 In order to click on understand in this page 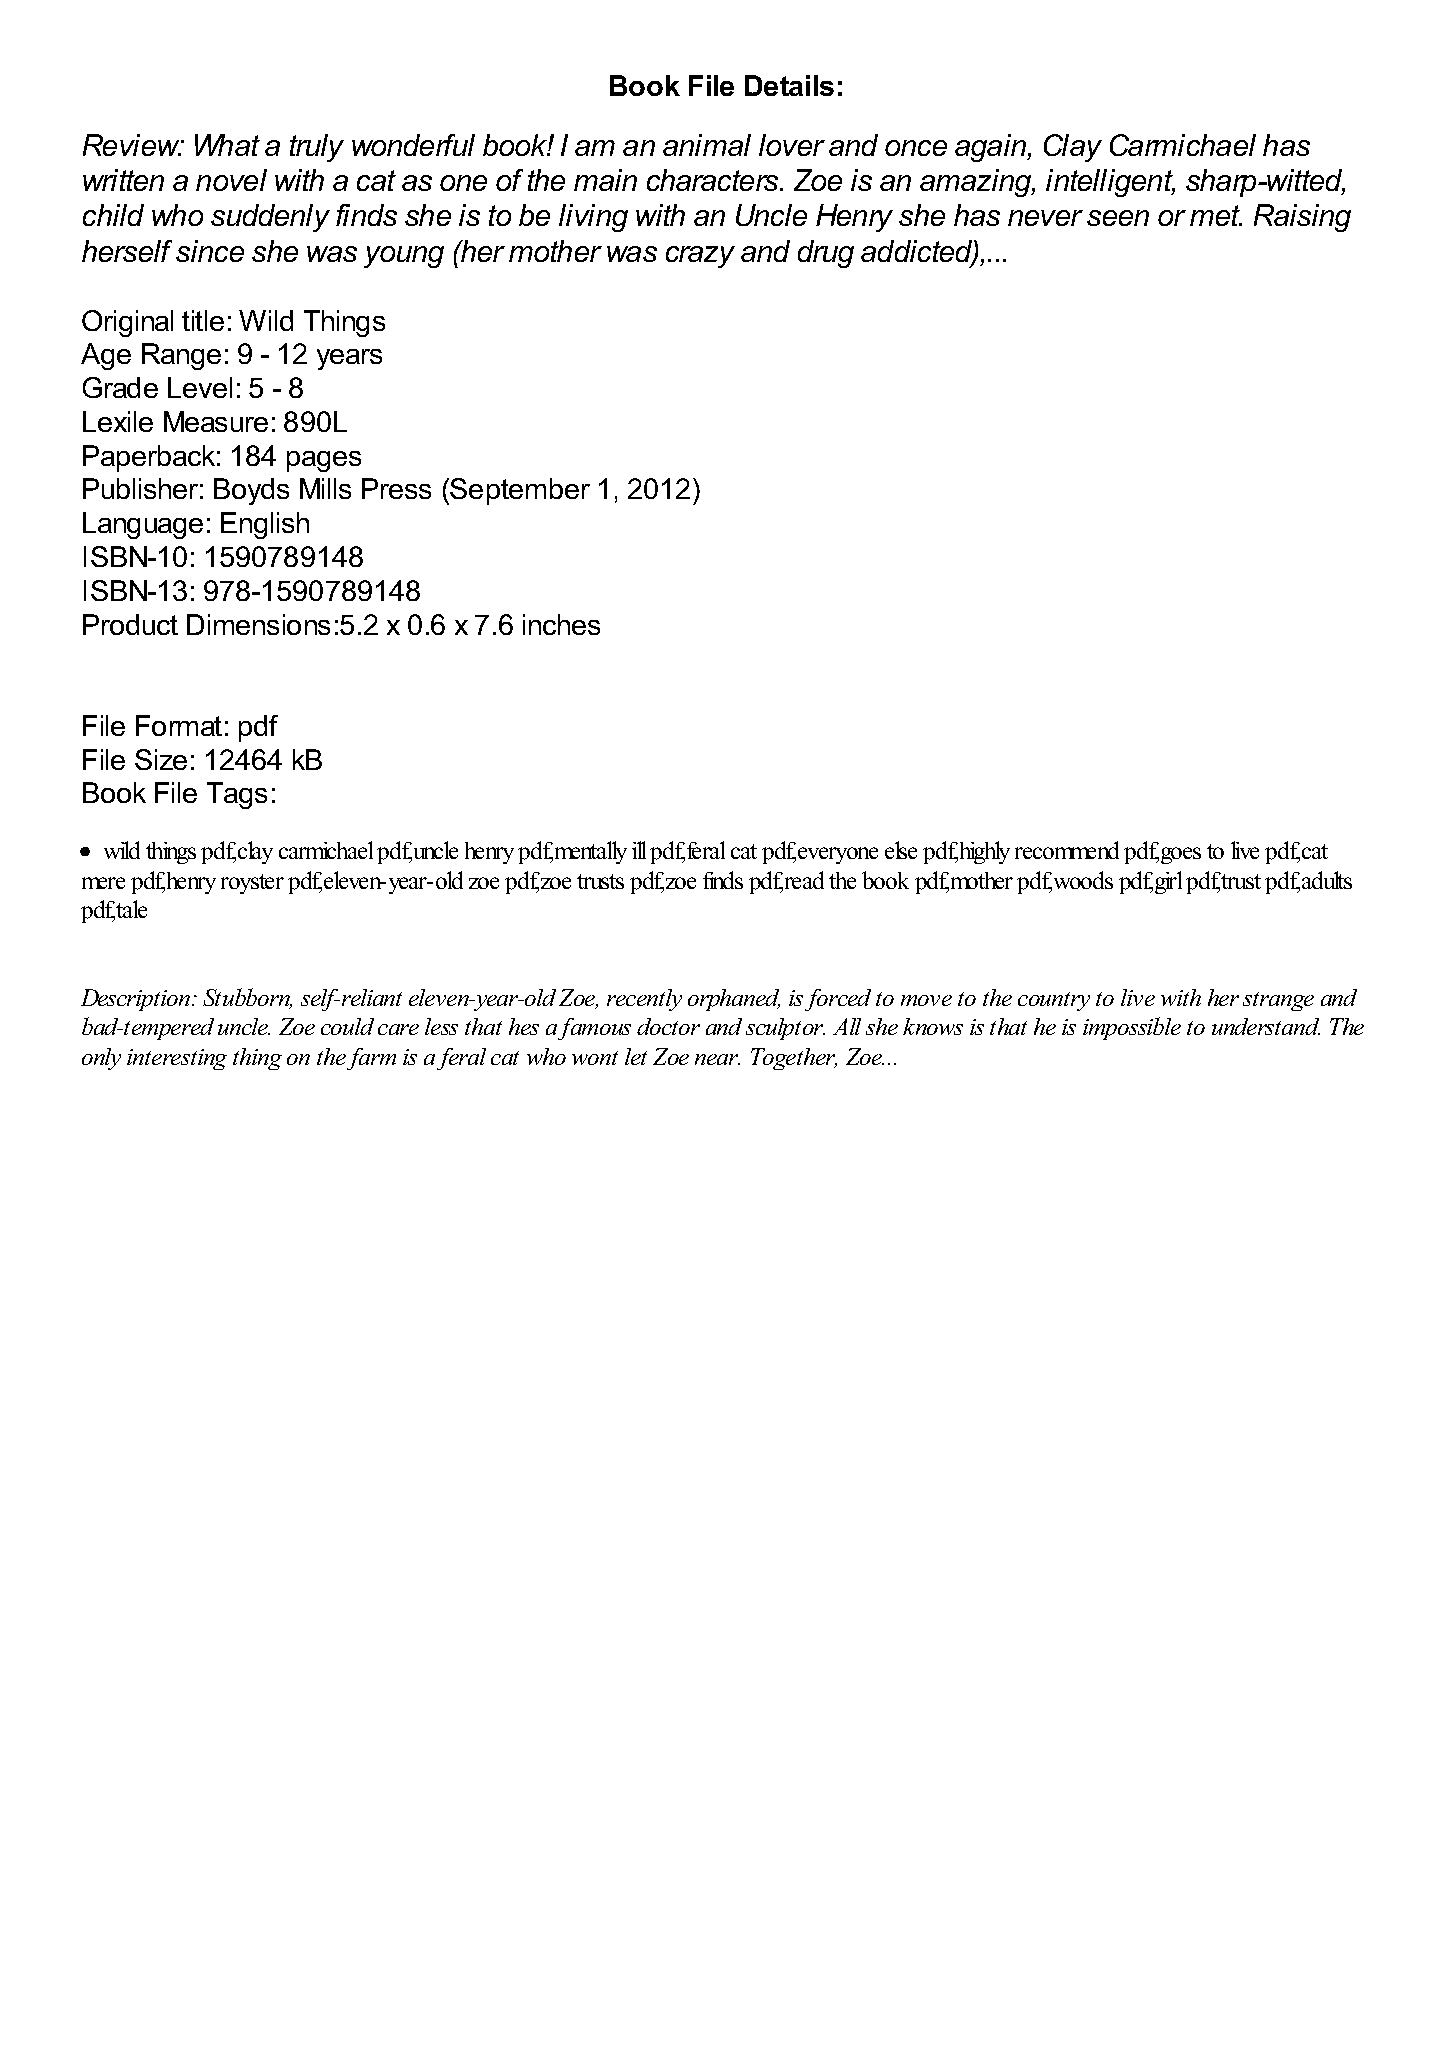, I will do `click(1266, 1026)`.
